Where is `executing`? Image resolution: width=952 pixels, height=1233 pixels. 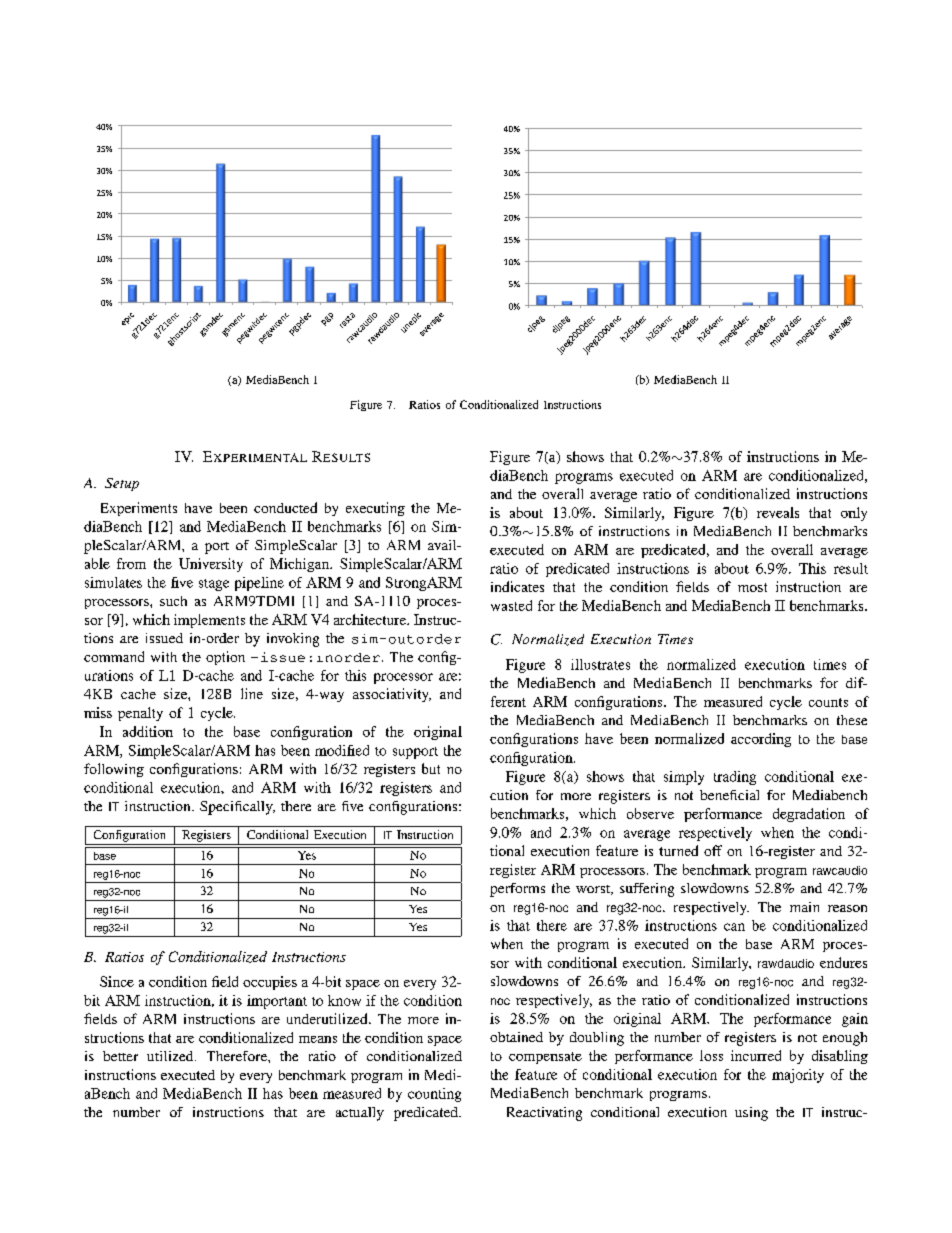 executing is located at coordinates (375, 509).
